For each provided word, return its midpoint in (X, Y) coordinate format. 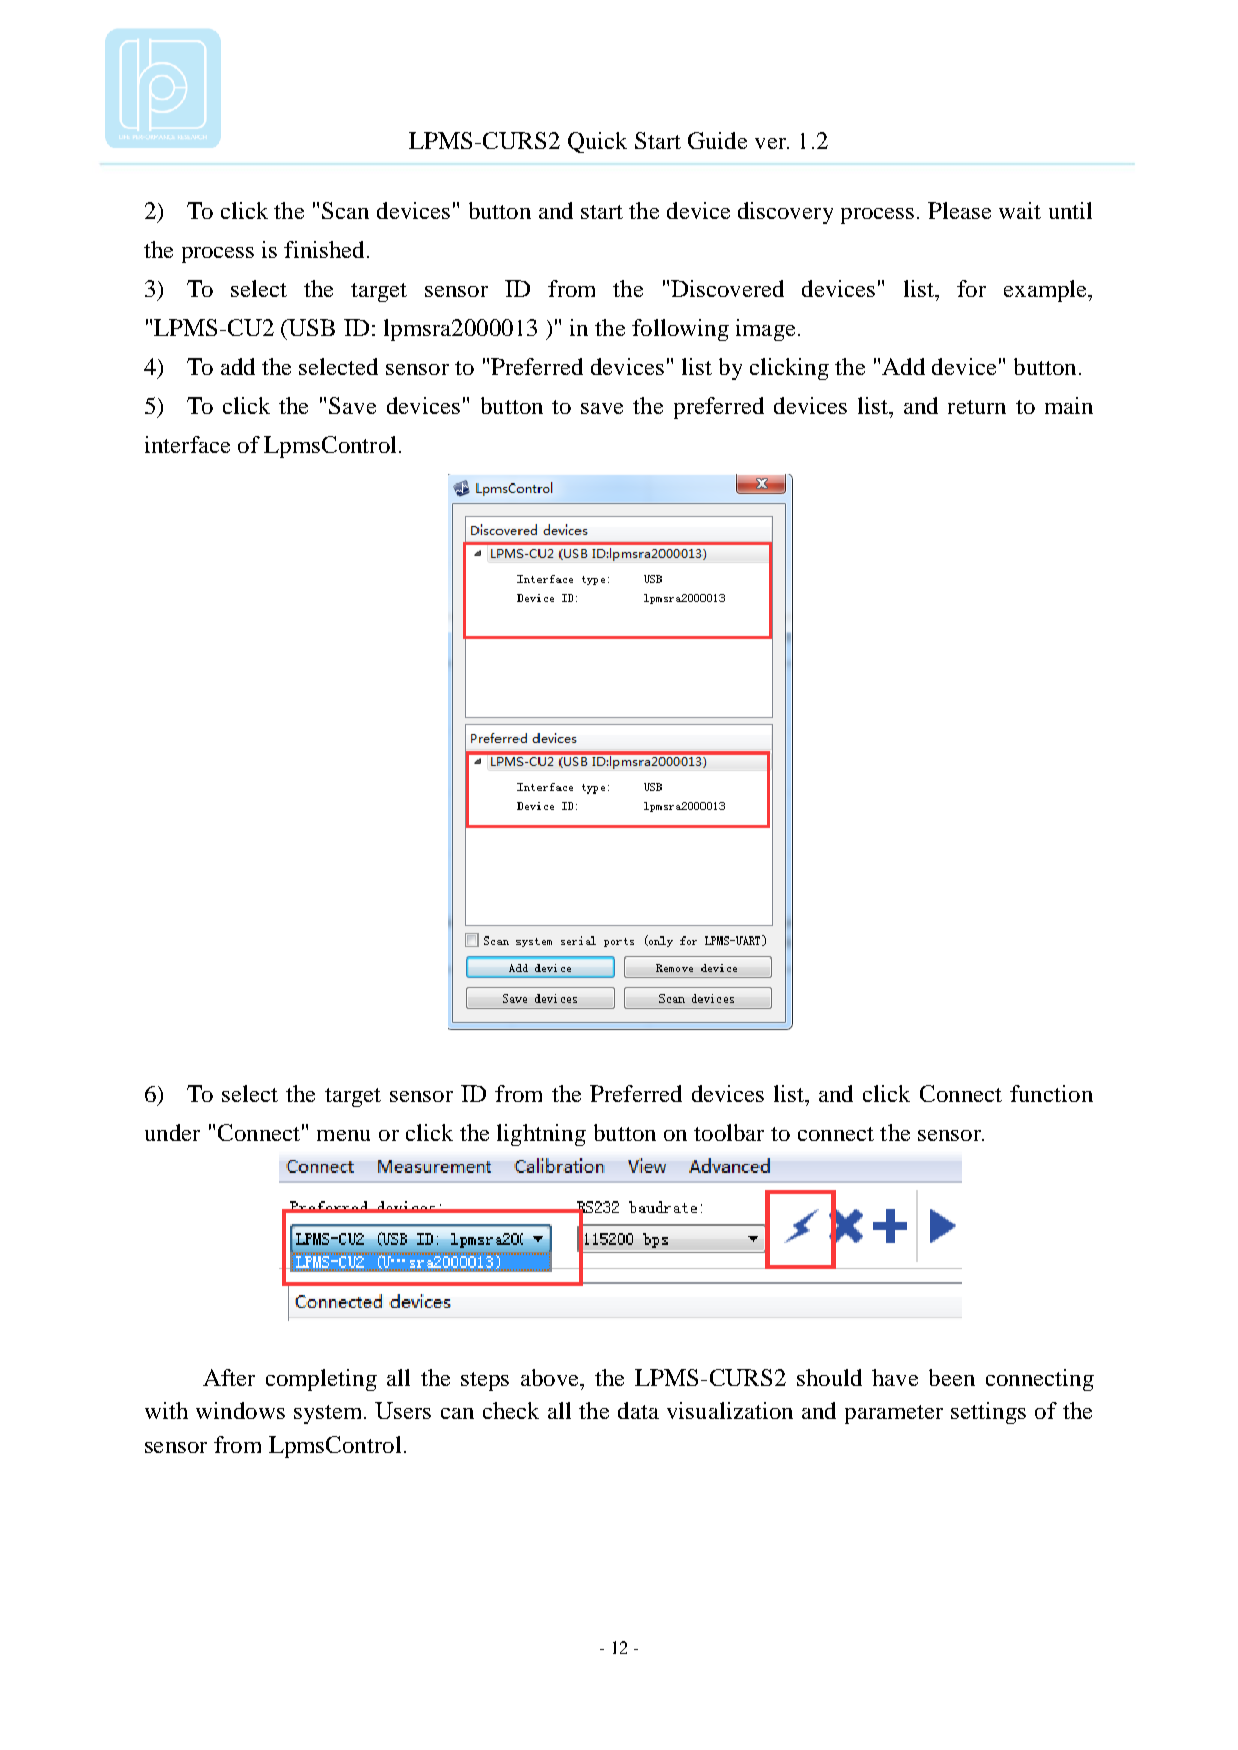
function (1051, 1093)
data (638, 1410)
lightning (541, 1135)
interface (187, 444)
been (952, 1377)
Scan (345, 210)
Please (959, 210)
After (229, 1377)
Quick (597, 142)
